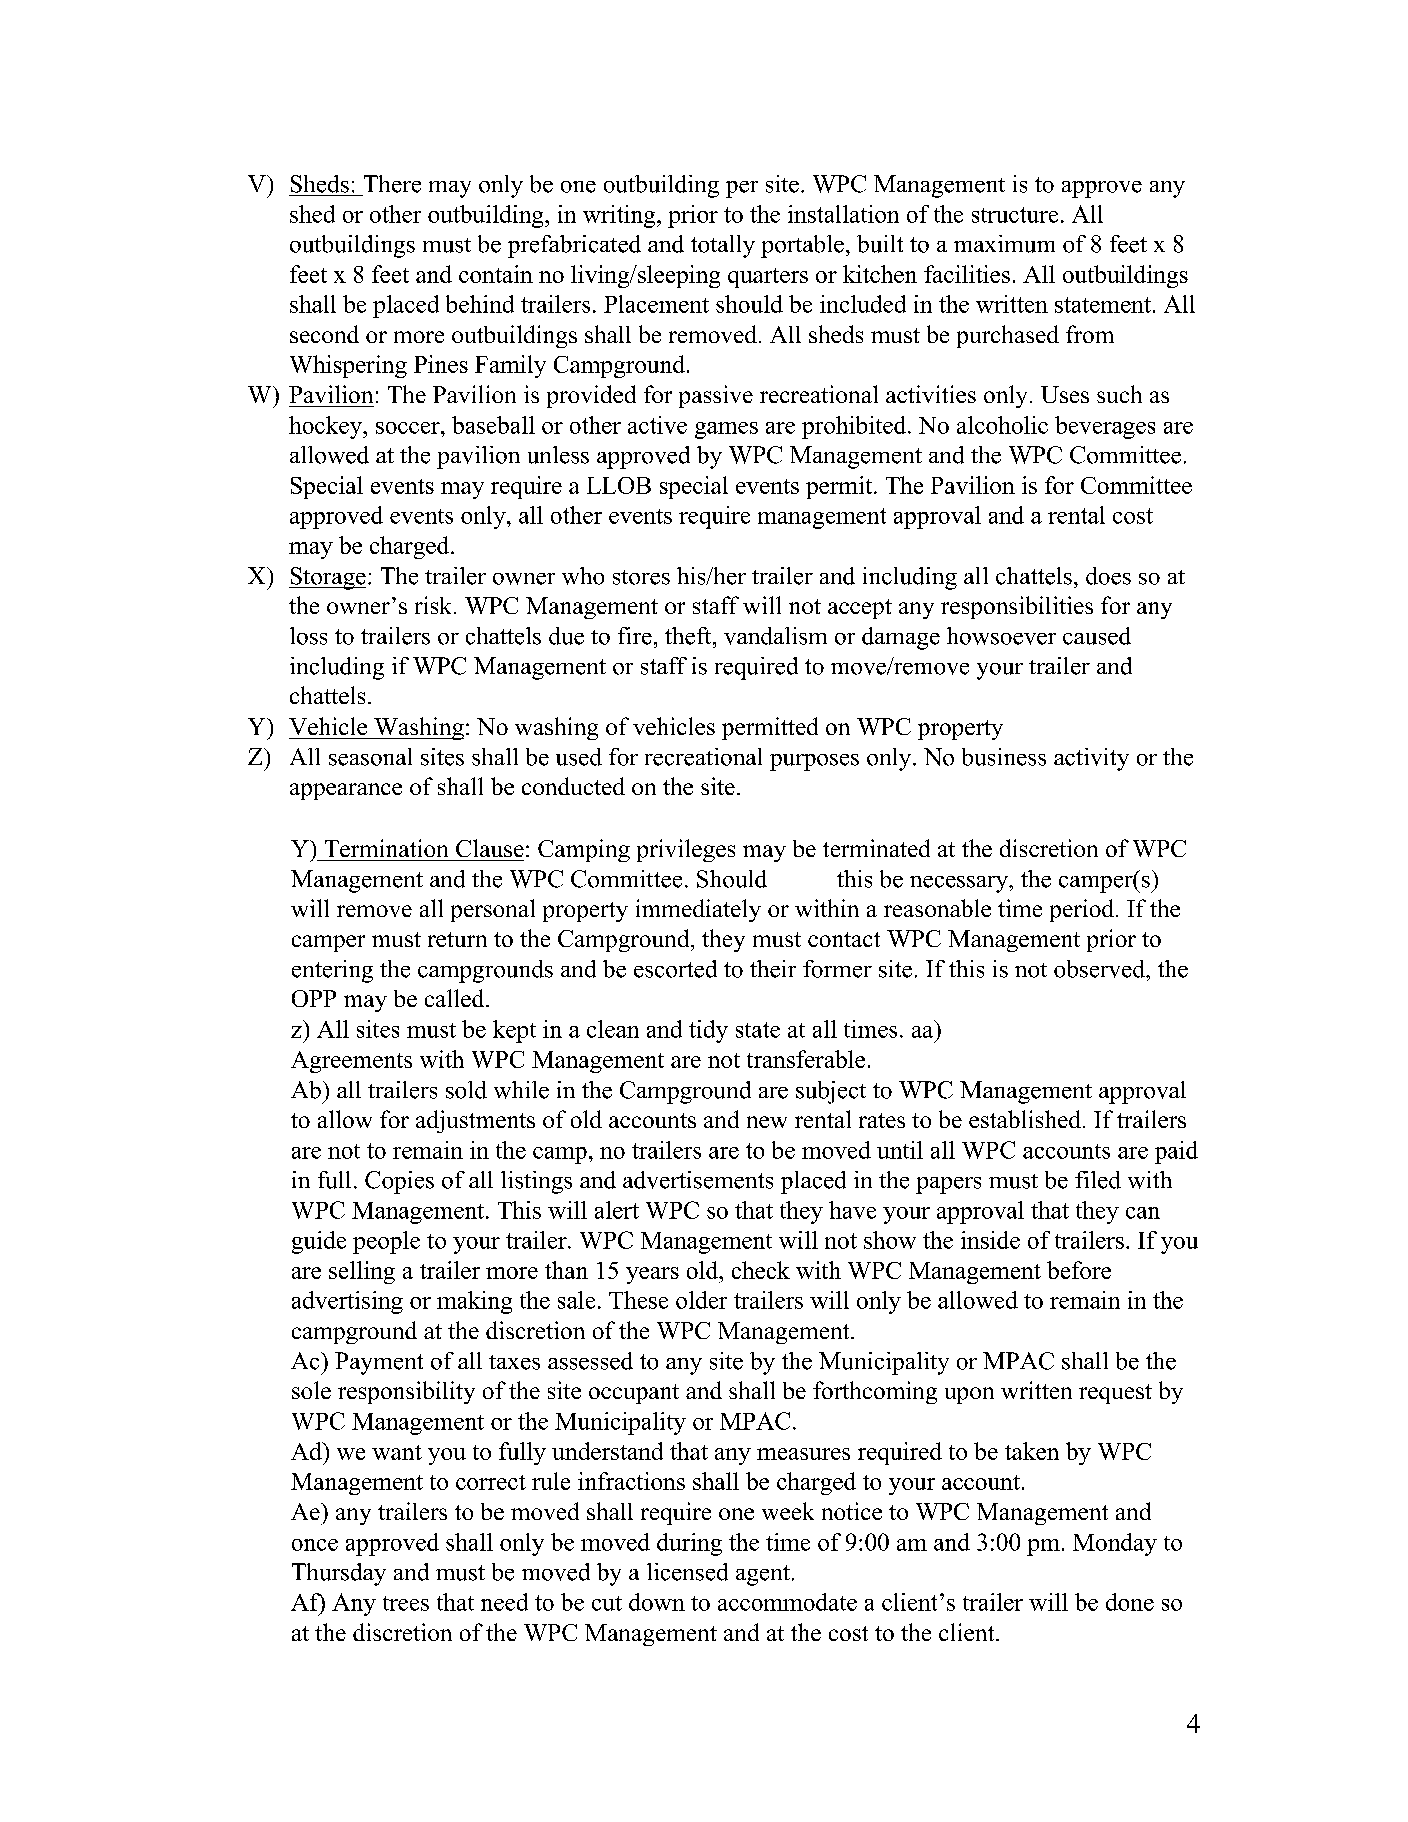 The height and width of the document is (1822, 1408). What do you see at coordinates (1083, 910) in the document?
I see `period` at bounding box center [1083, 910].
